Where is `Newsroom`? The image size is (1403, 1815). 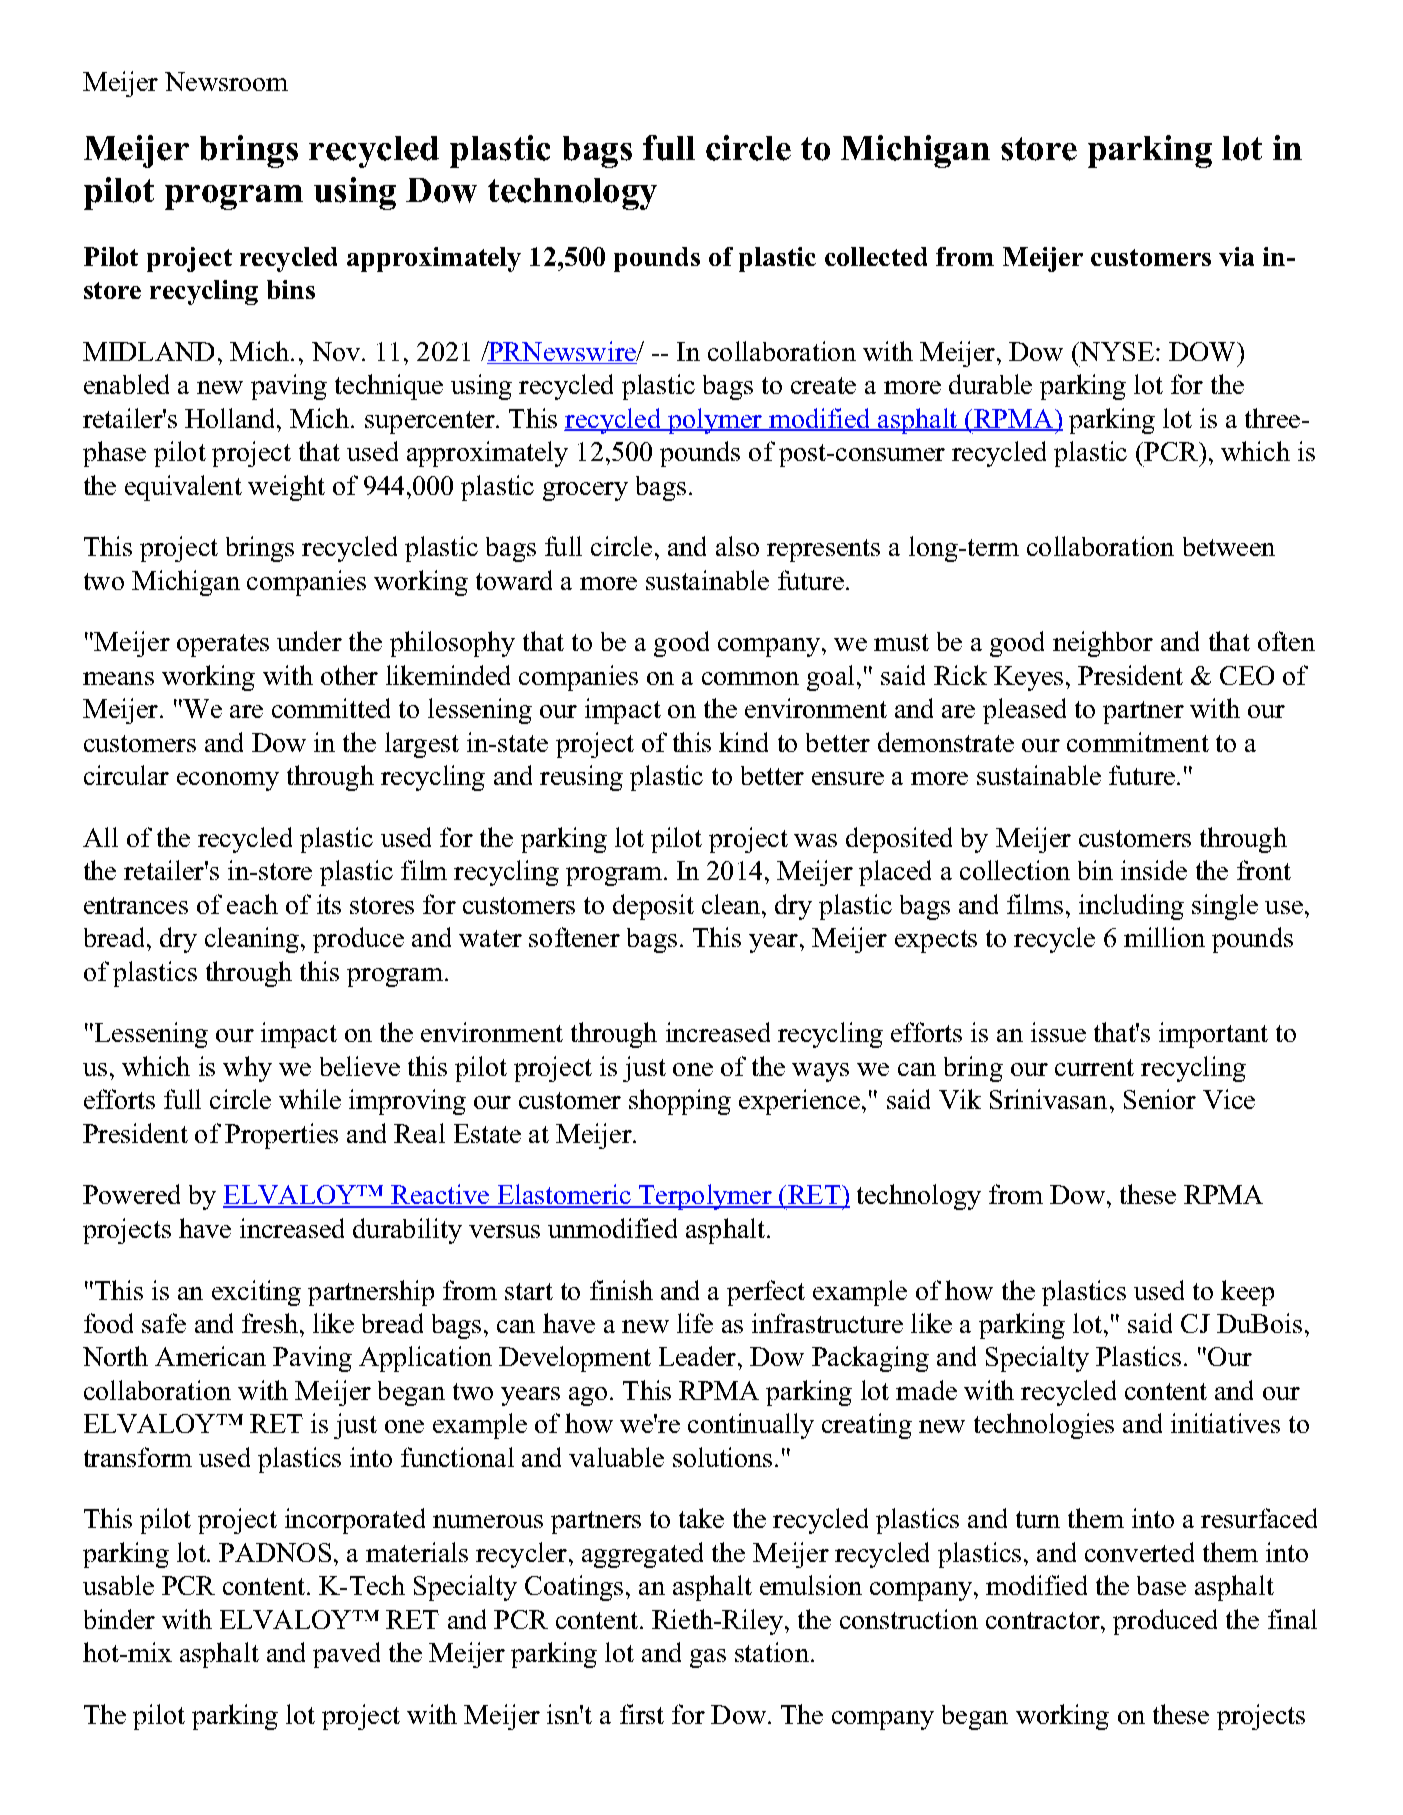 Newsroom is located at coordinates (226, 81).
